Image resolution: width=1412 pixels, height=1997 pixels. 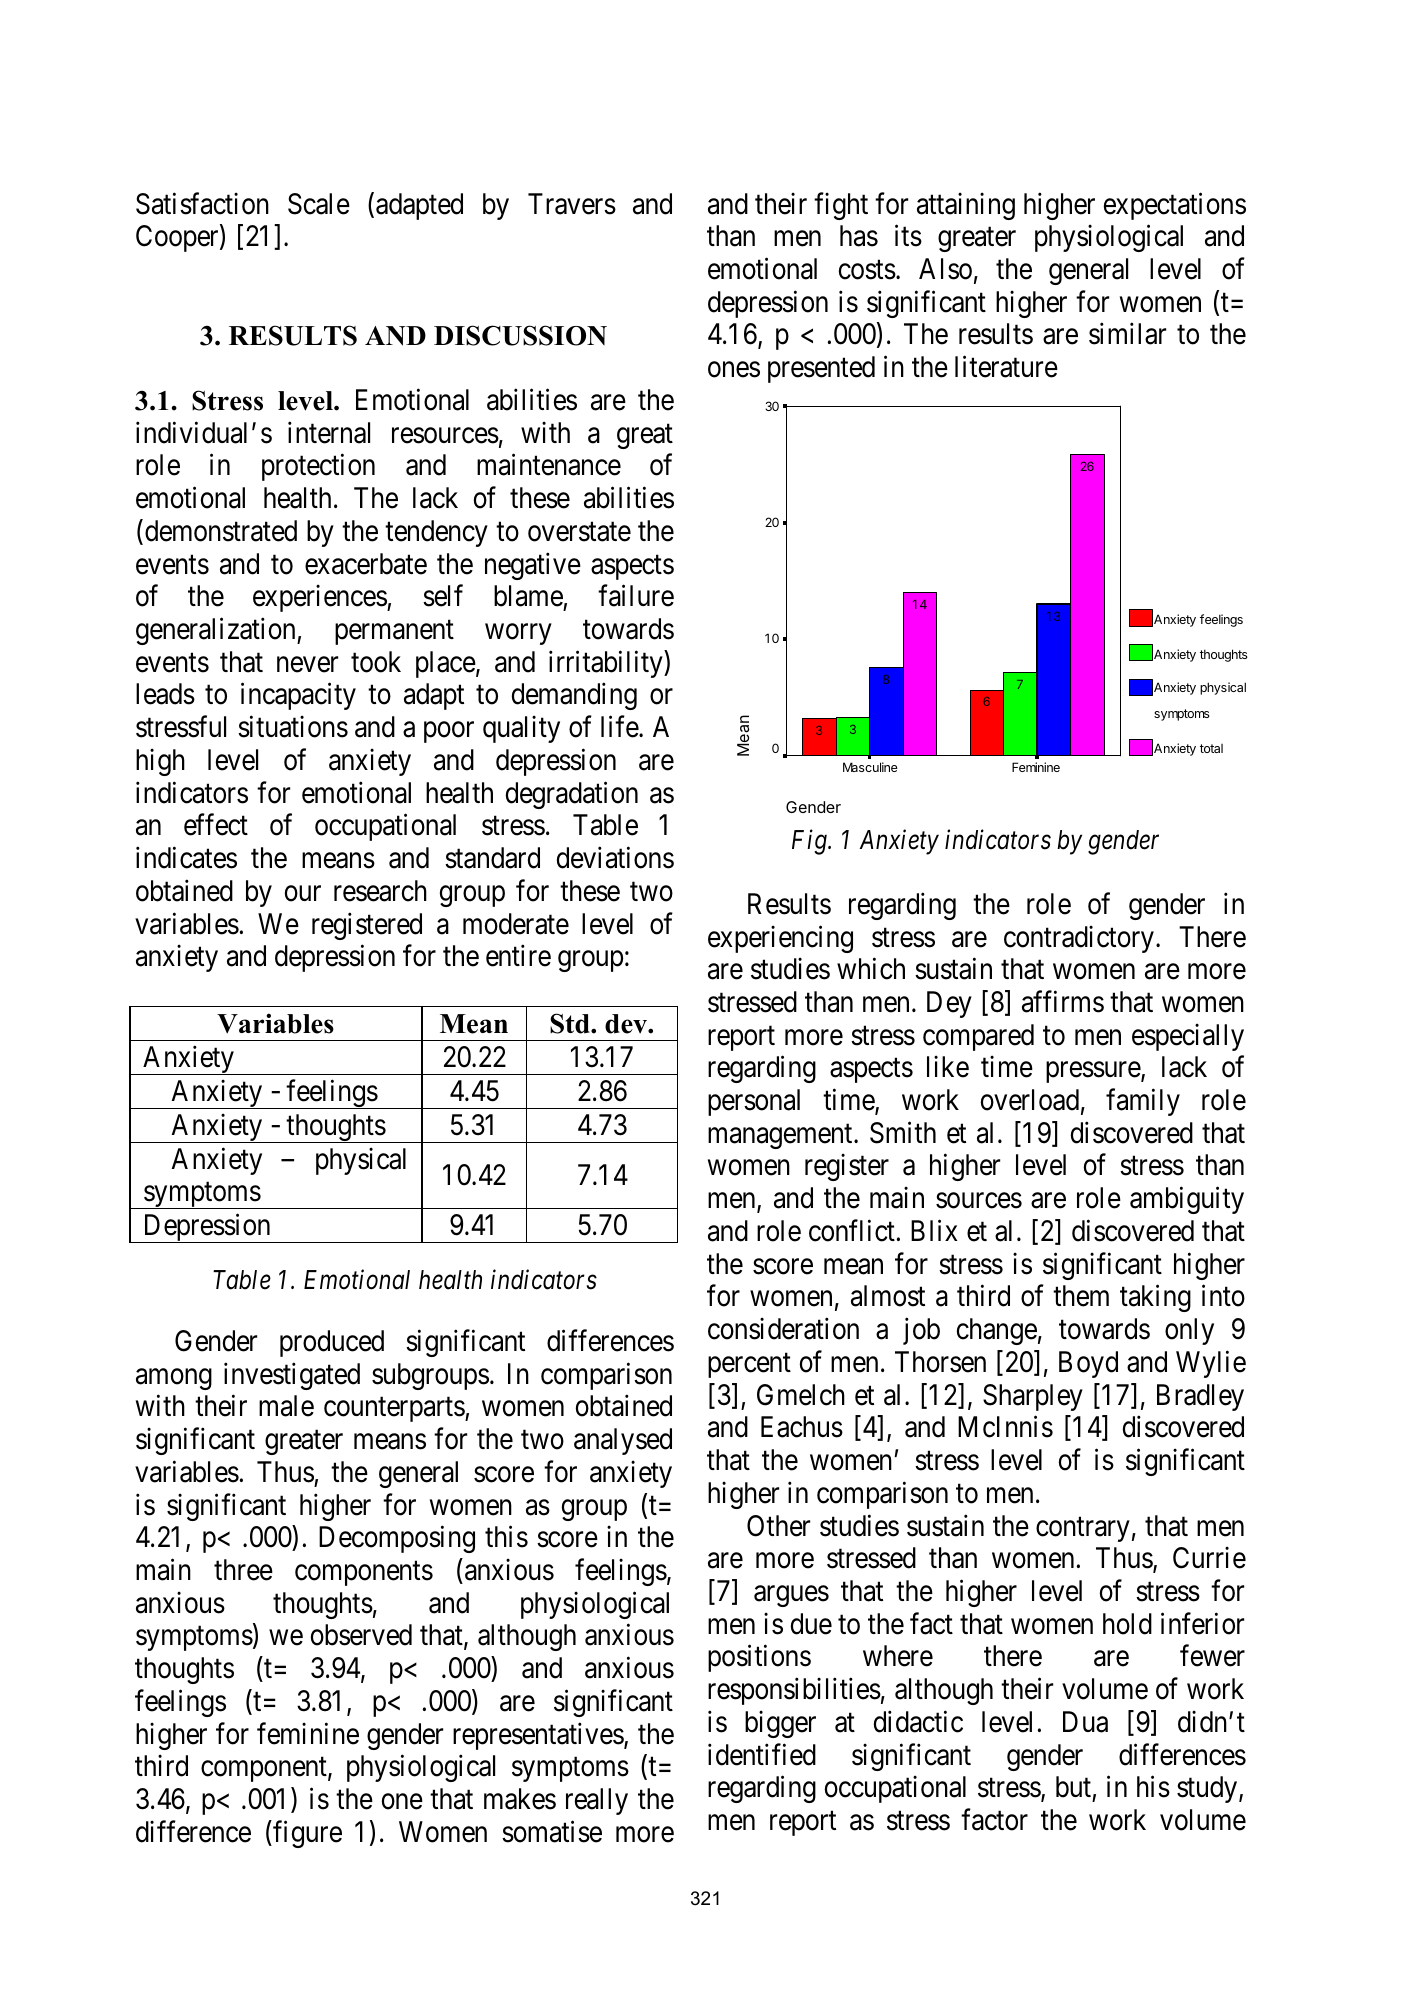 I want to click on study, so click(x=1208, y=1789).
